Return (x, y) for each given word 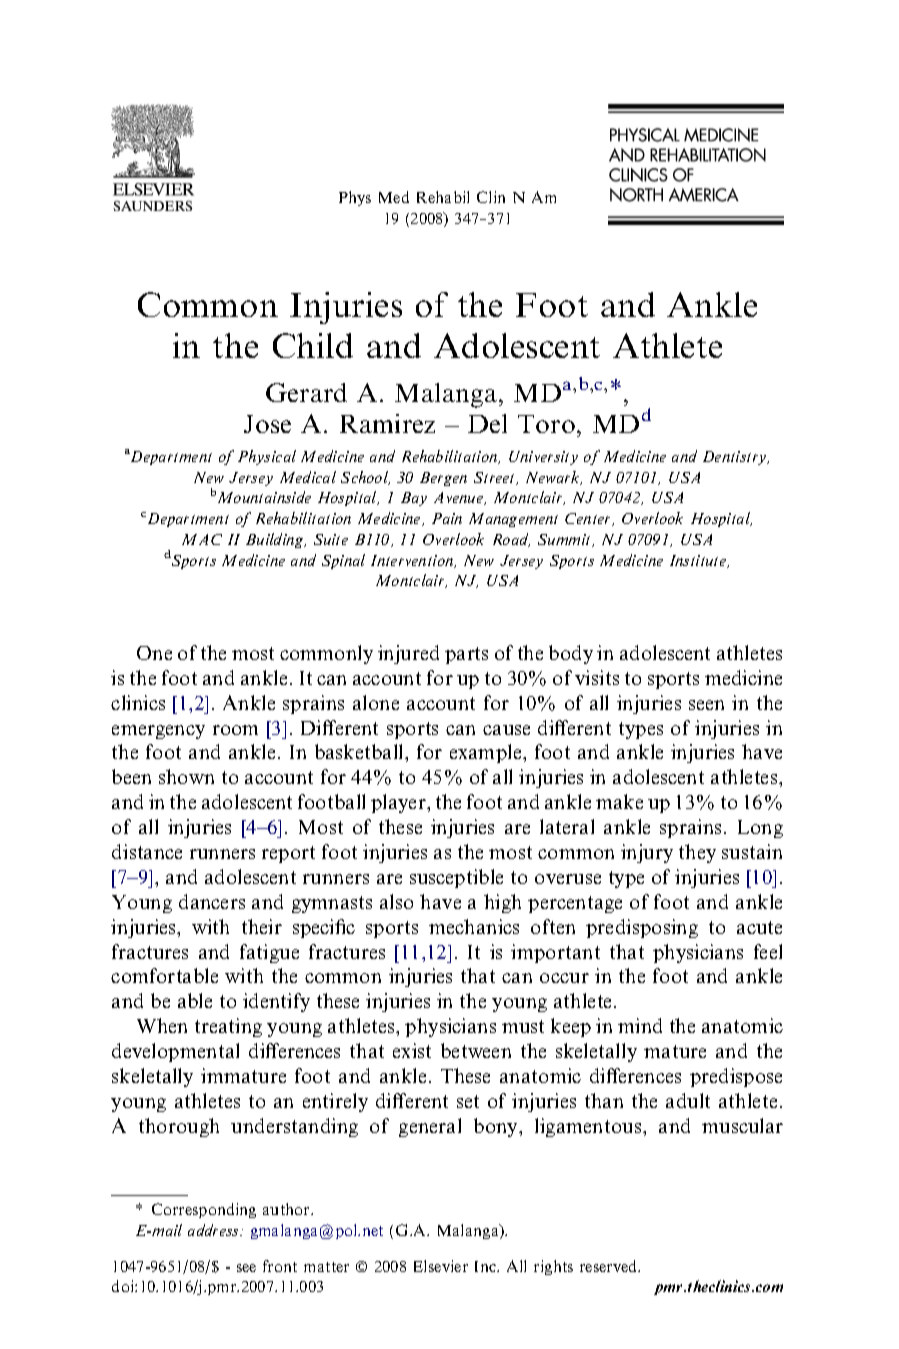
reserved (610, 1266)
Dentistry (736, 458)
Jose (267, 424)
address (214, 1230)
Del (487, 423)
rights (553, 1267)
